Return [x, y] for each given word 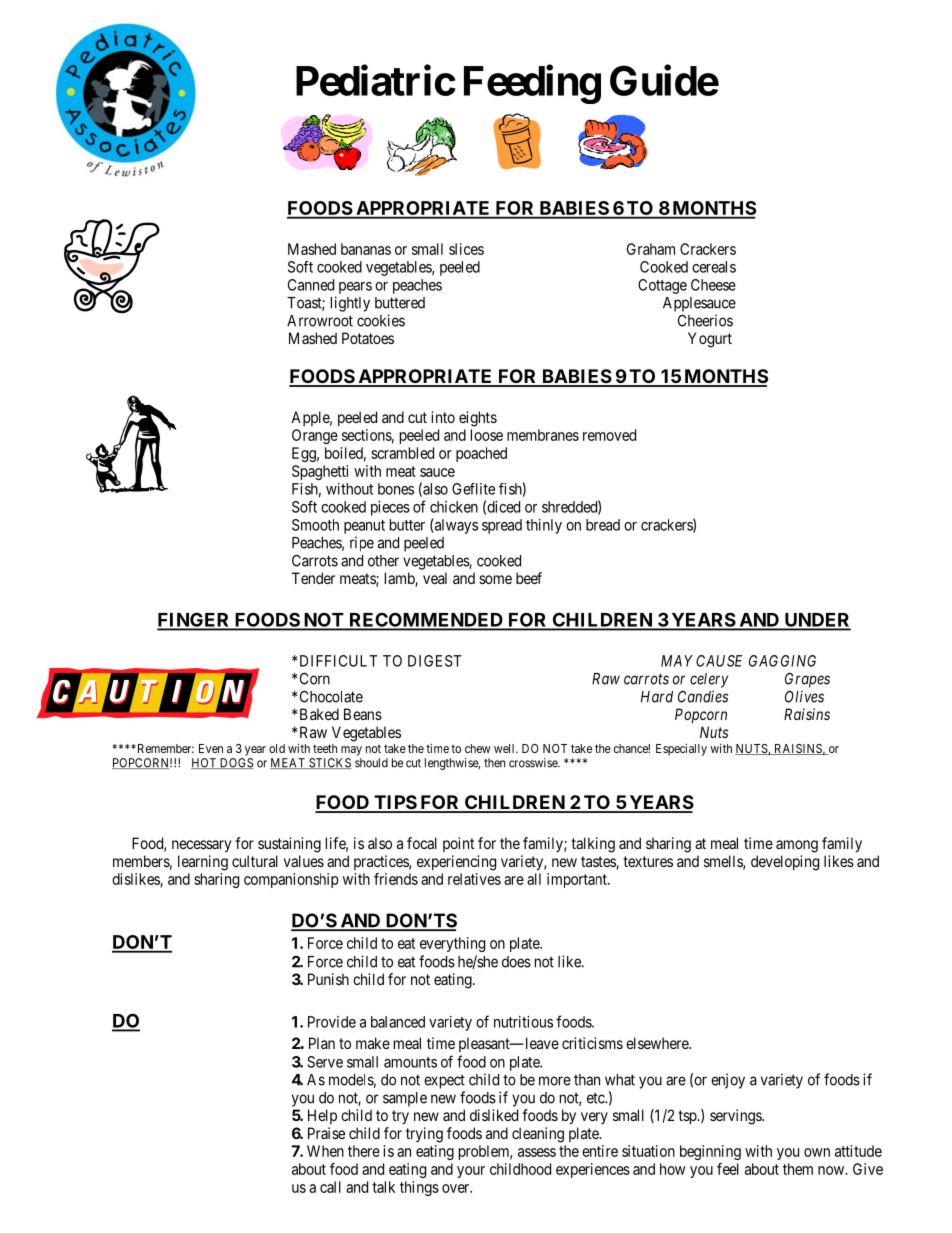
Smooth [315, 525]
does [516, 962]
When [325, 1151]
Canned [311, 285]
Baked [318, 714]
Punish [328, 979]
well [505, 748]
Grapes [807, 680]
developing [785, 863]
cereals [714, 267]
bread [603, 525]
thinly [544, 526]
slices [466, 249]
